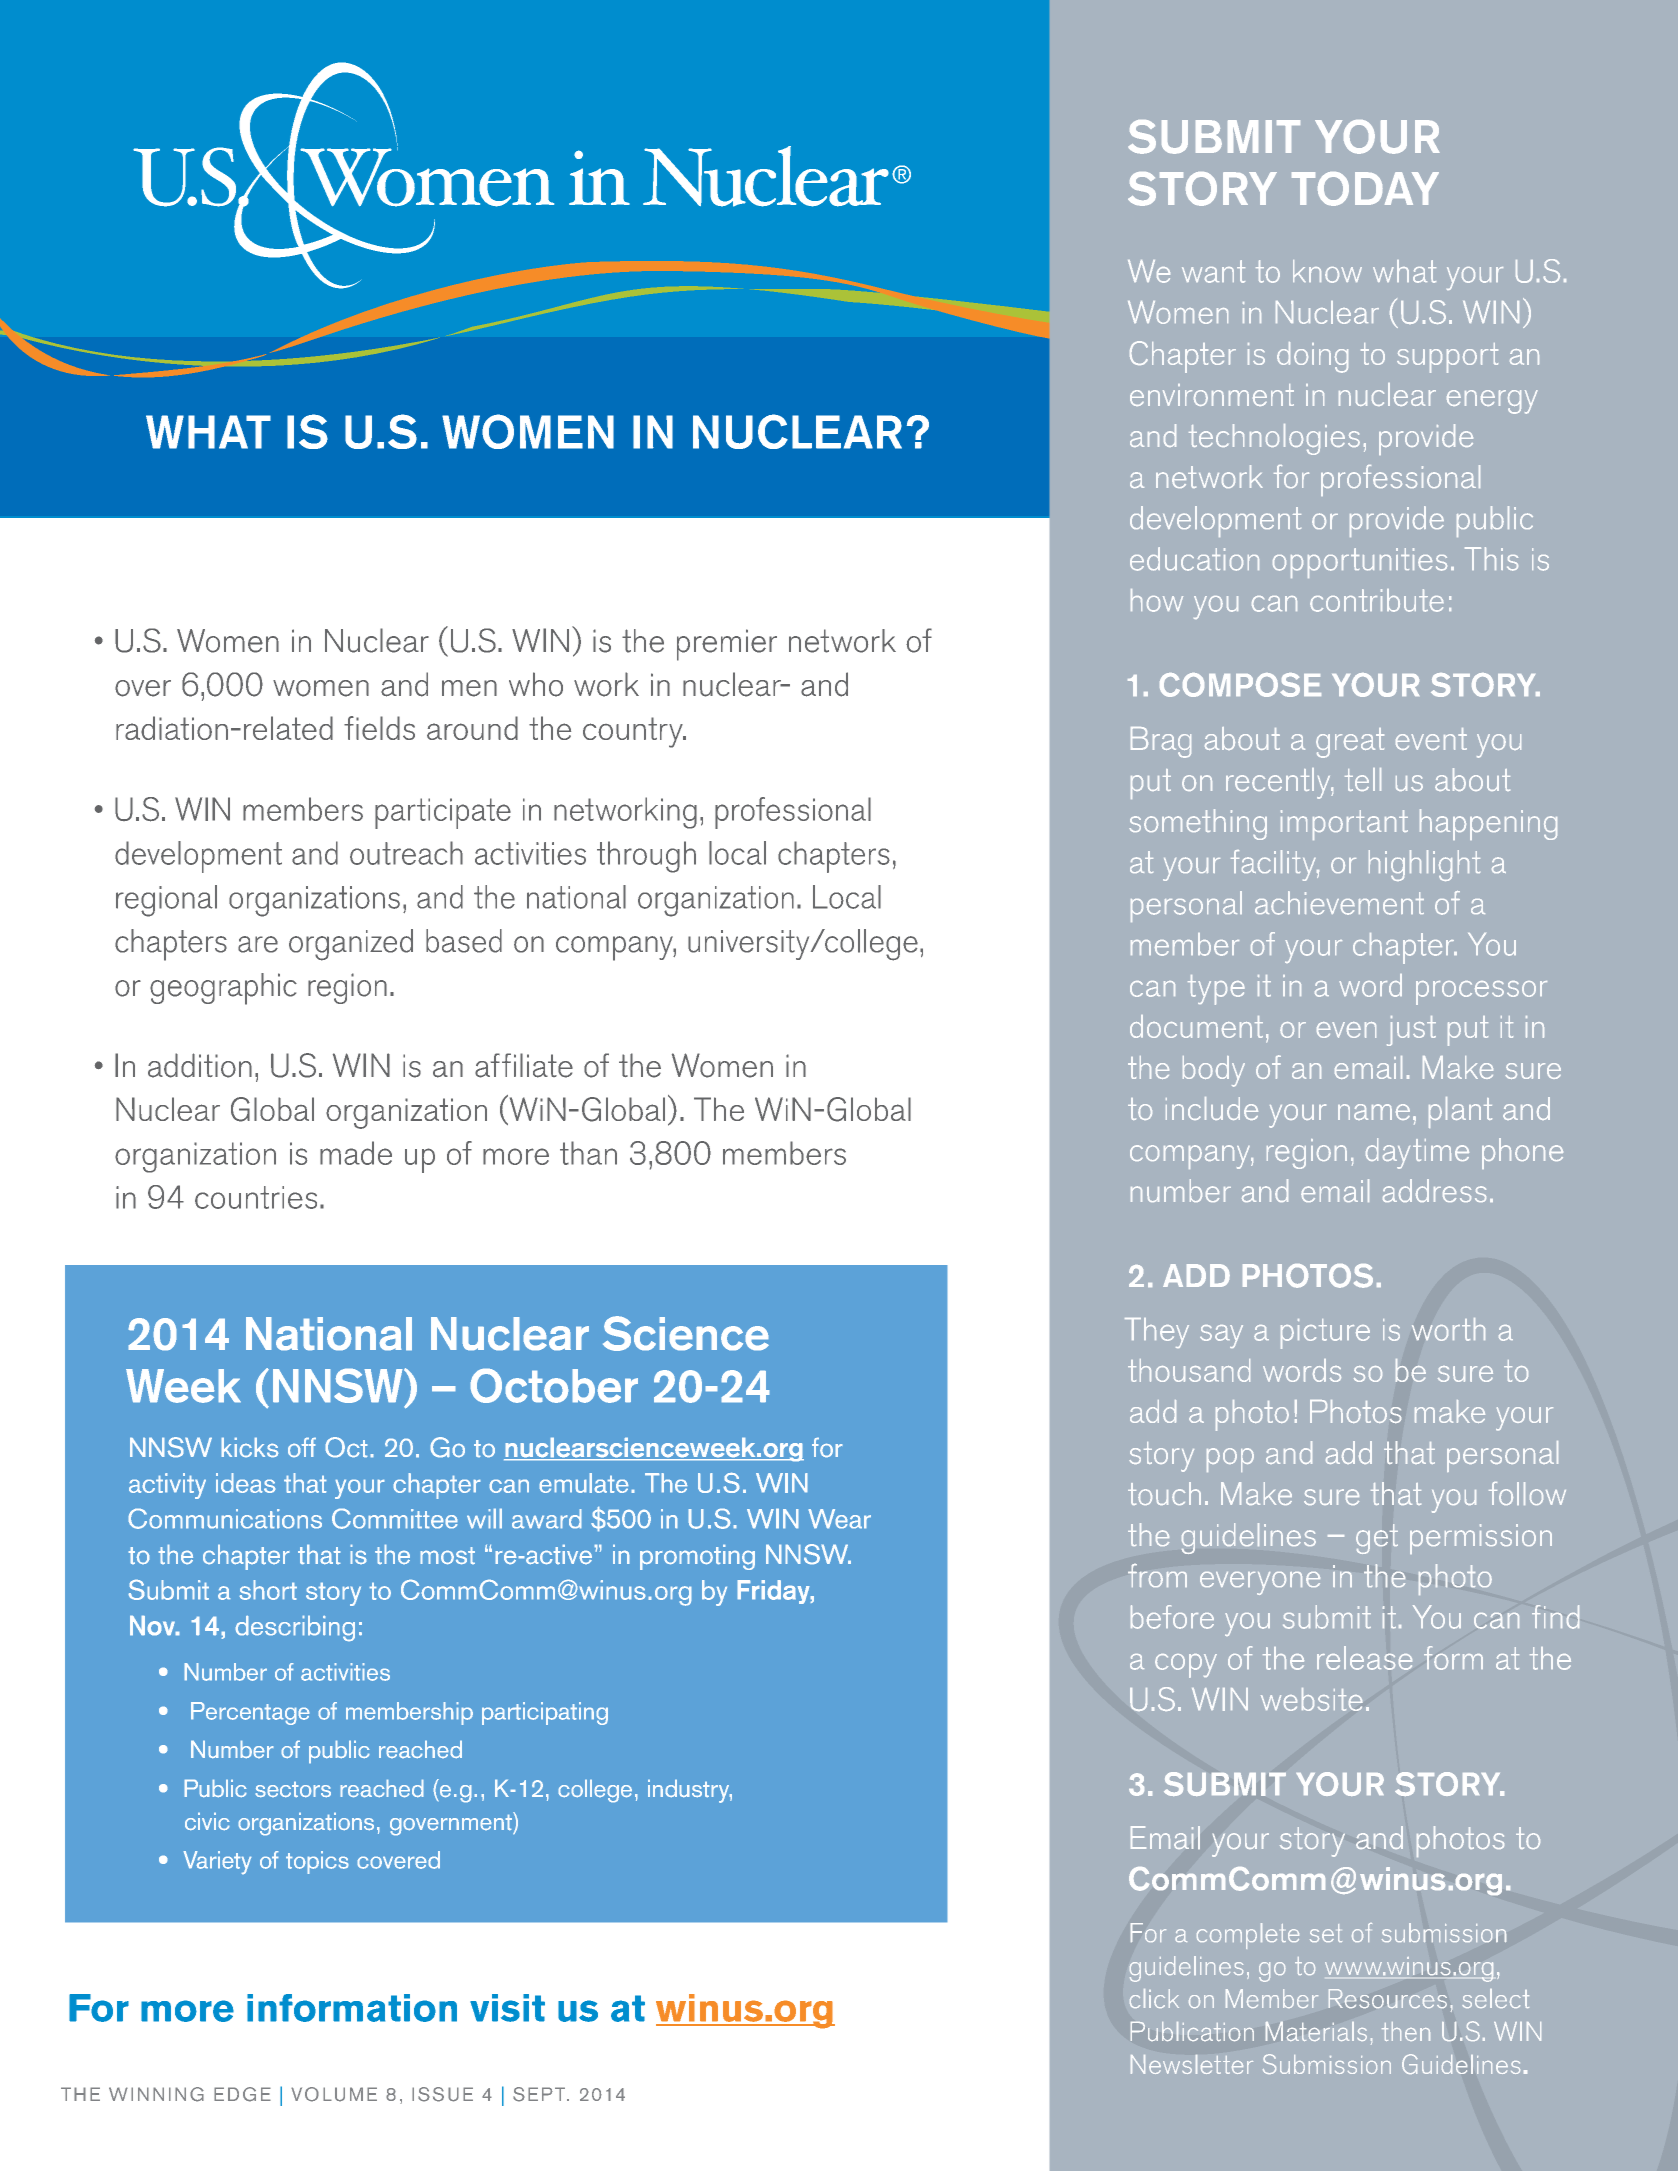 This image has width=1678, height=2171. Describe the element at coordinates (839, 1519) in the image. I see `Wear` at that location.
